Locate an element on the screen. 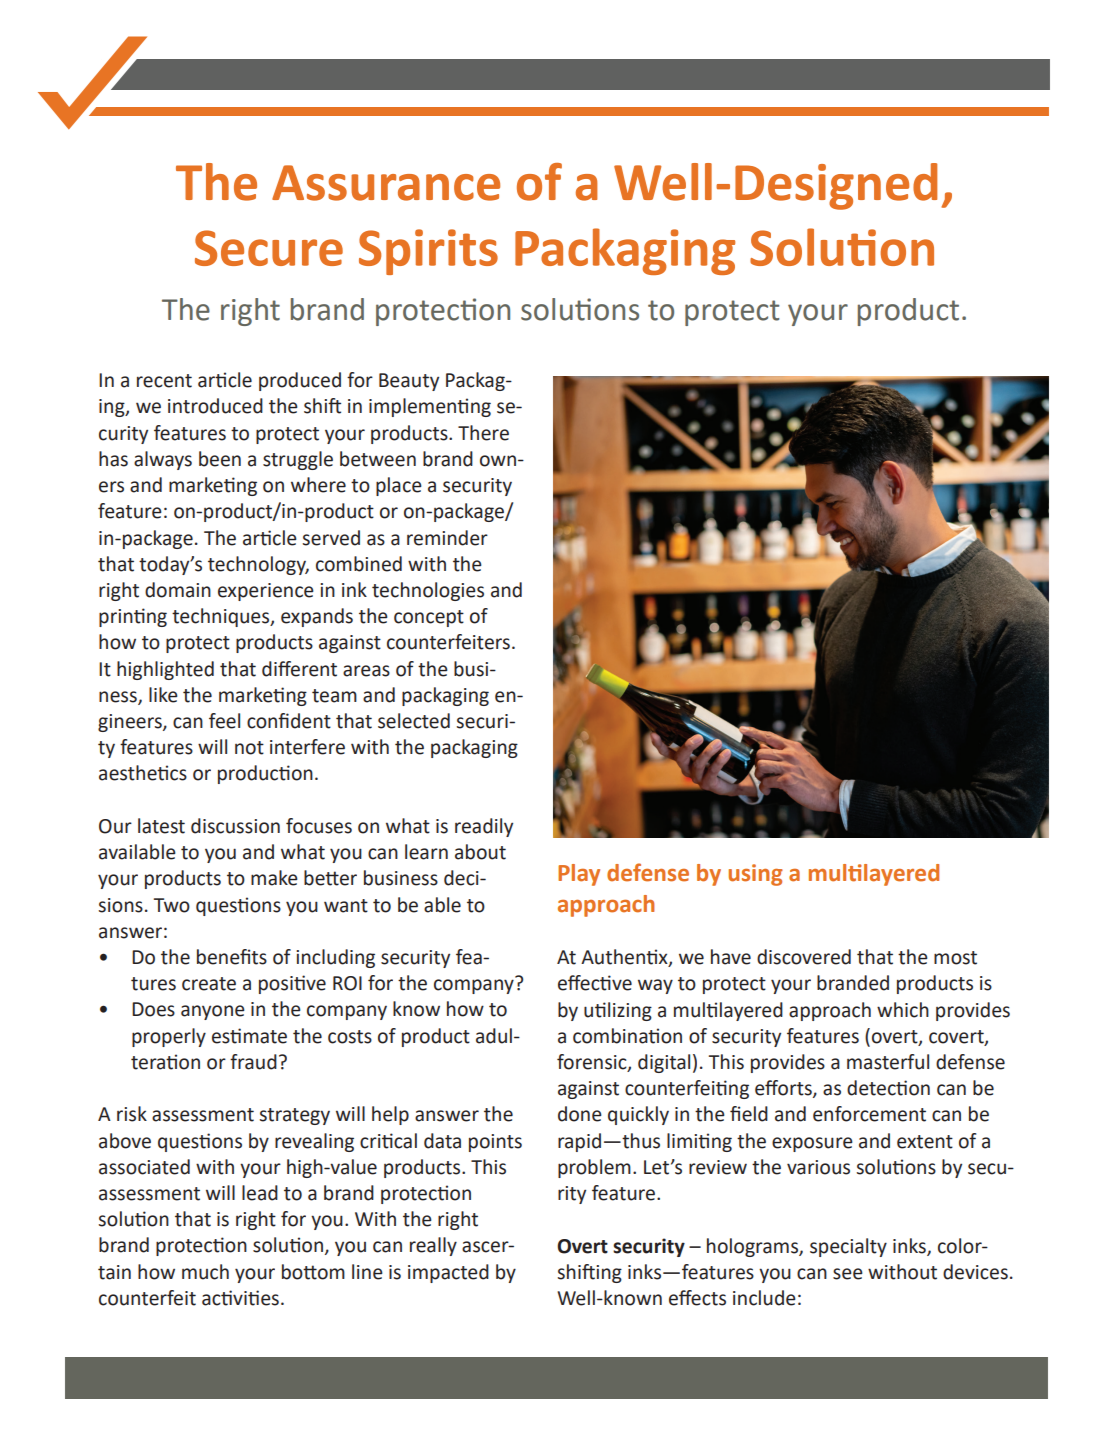  benefits is located at coordinates (232, 957).
